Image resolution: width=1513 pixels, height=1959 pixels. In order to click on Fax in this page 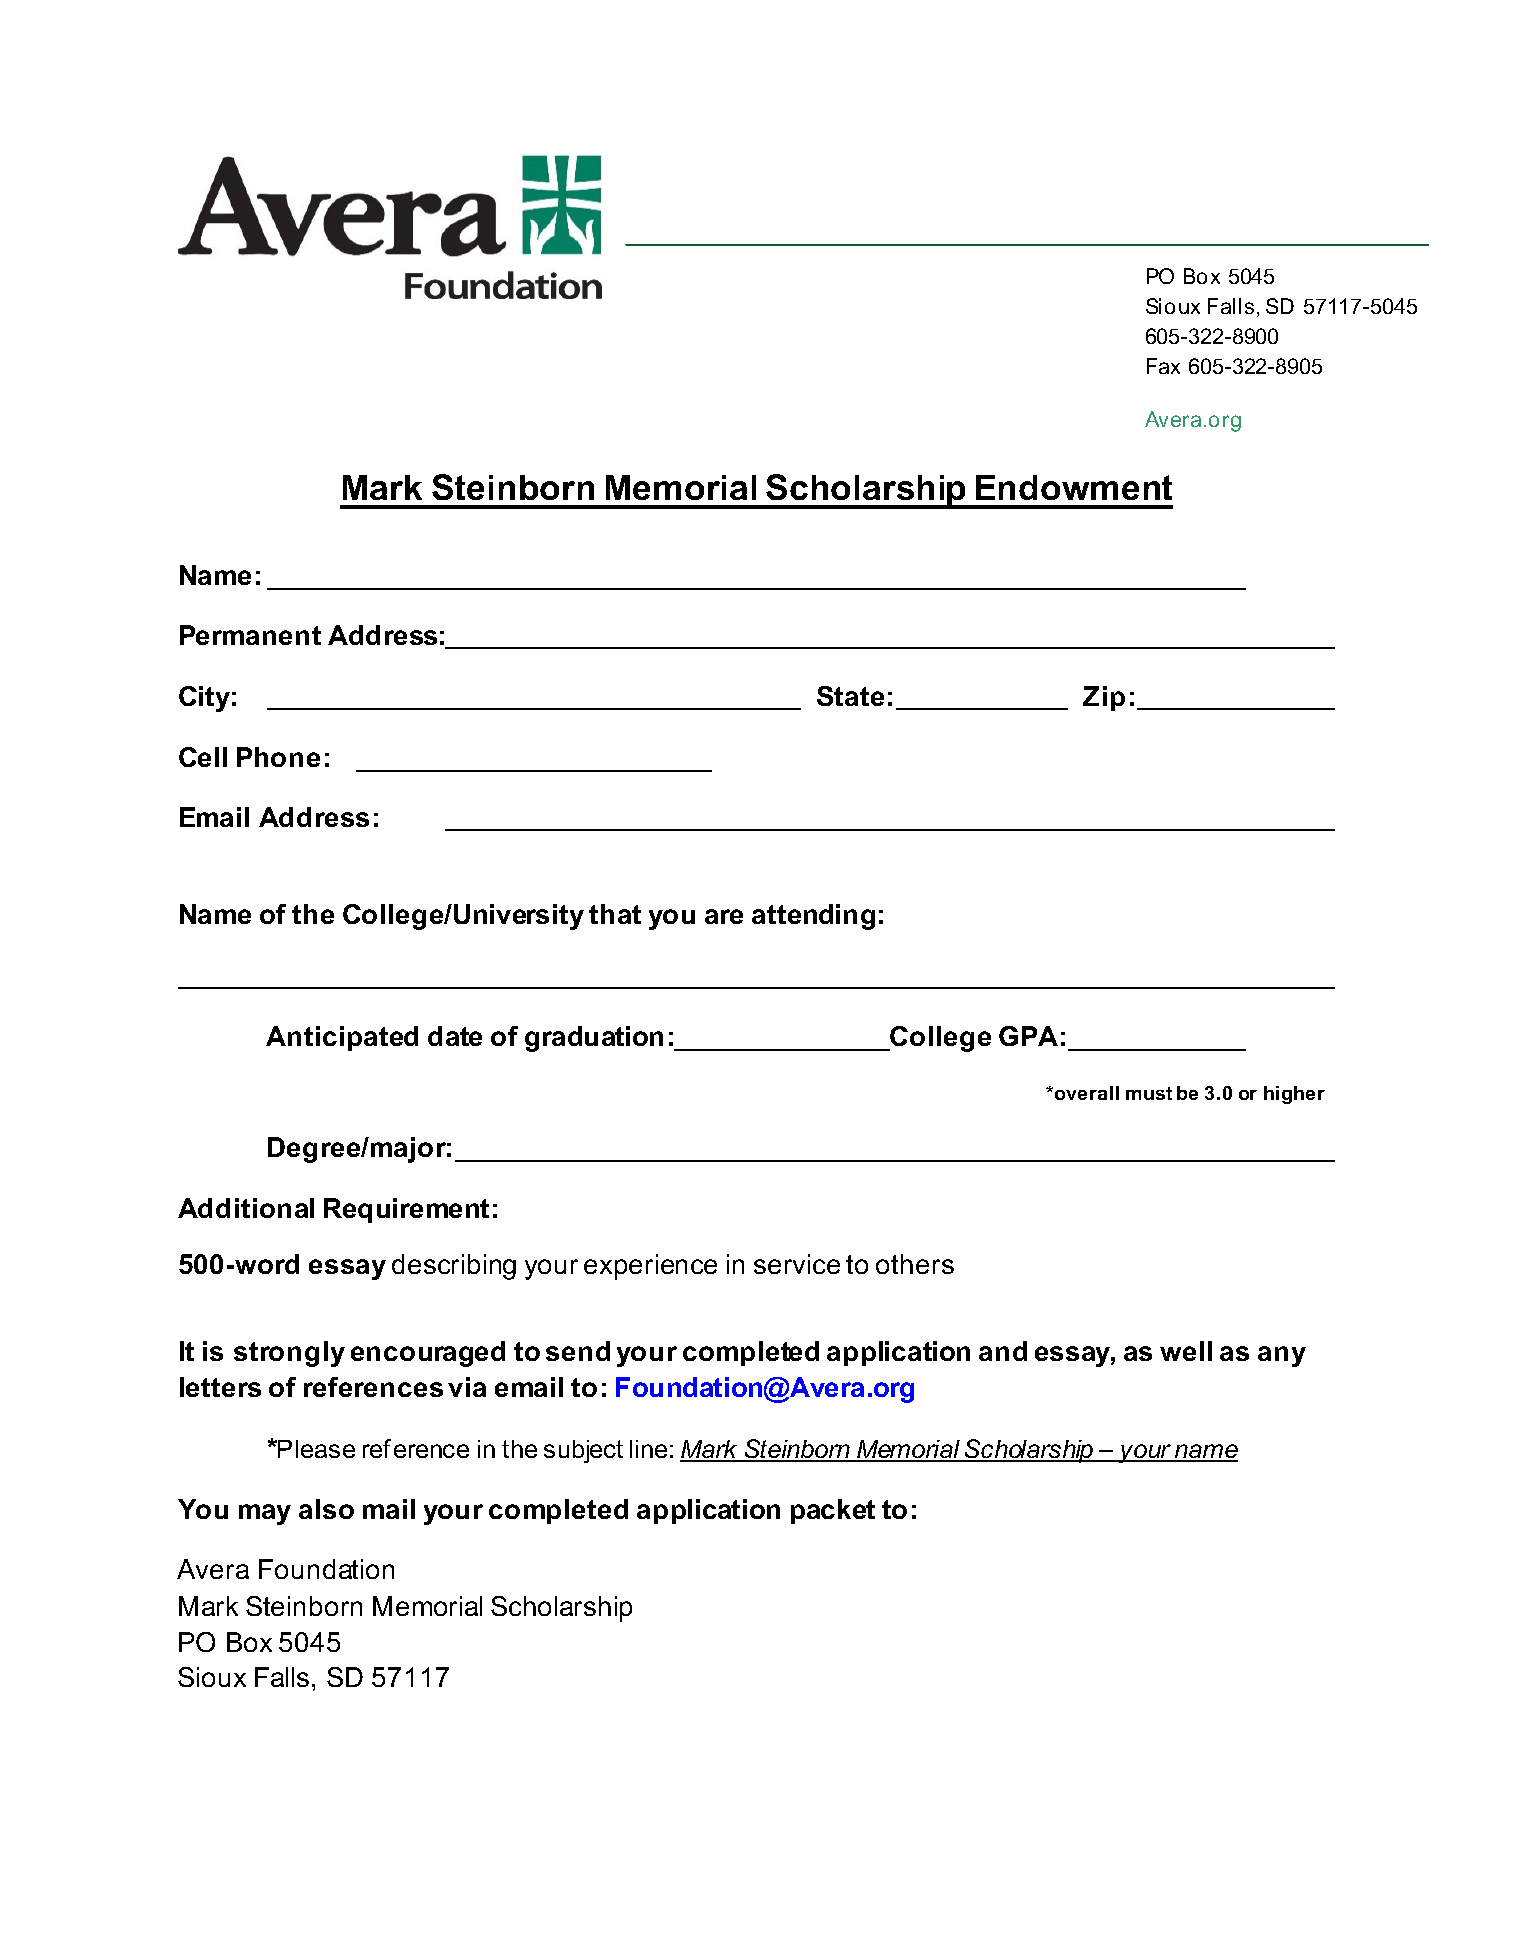, I will do `click(1163, 366)`.
